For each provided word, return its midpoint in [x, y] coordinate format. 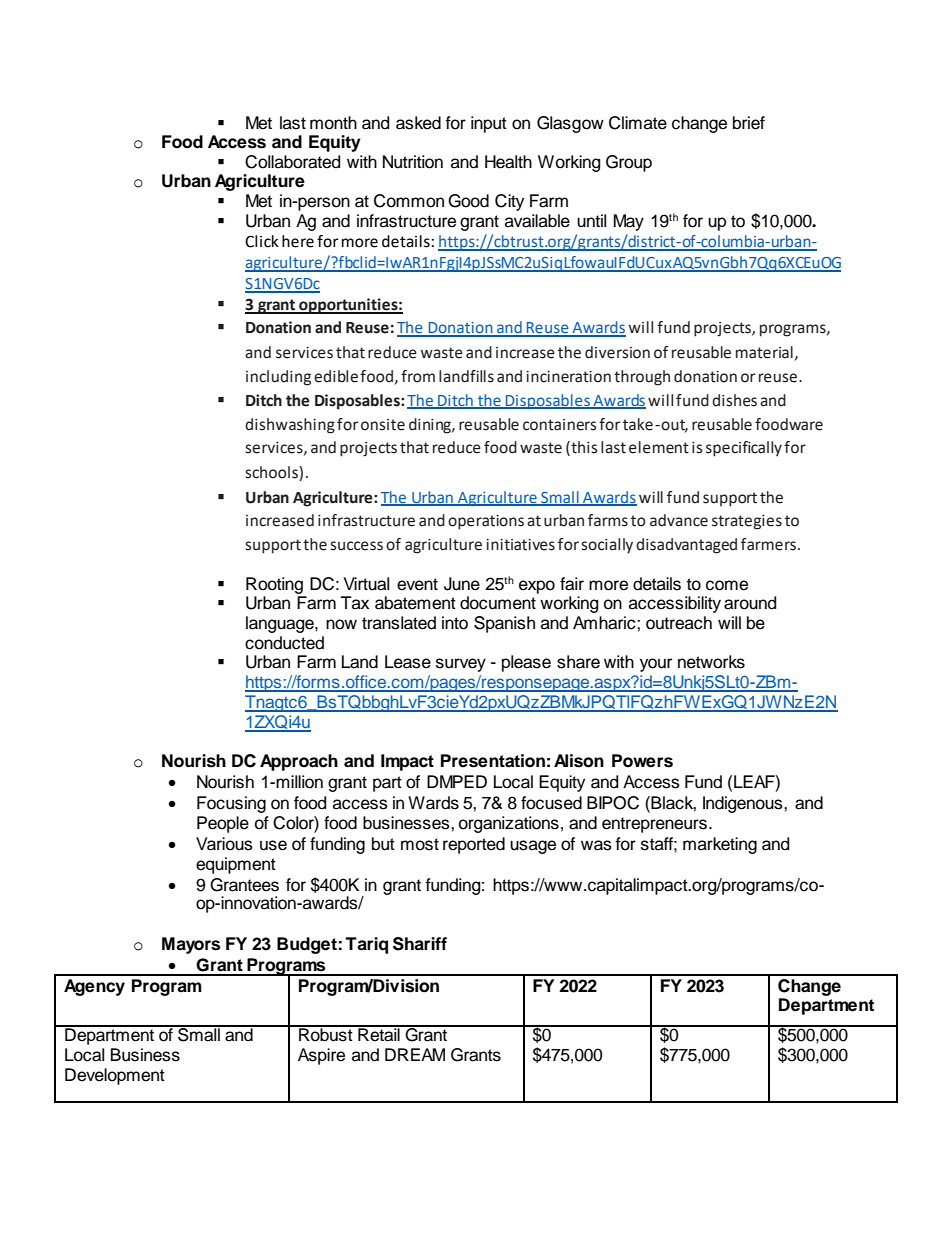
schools [272, 473]
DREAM [415, 1054]
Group [629, 163]
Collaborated [292, 162]
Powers [642, 761]
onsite [383, 425]
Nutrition [413, 162]
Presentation [493, 761]
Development [115, 1076]
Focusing [231, 804]
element [659, 447]
